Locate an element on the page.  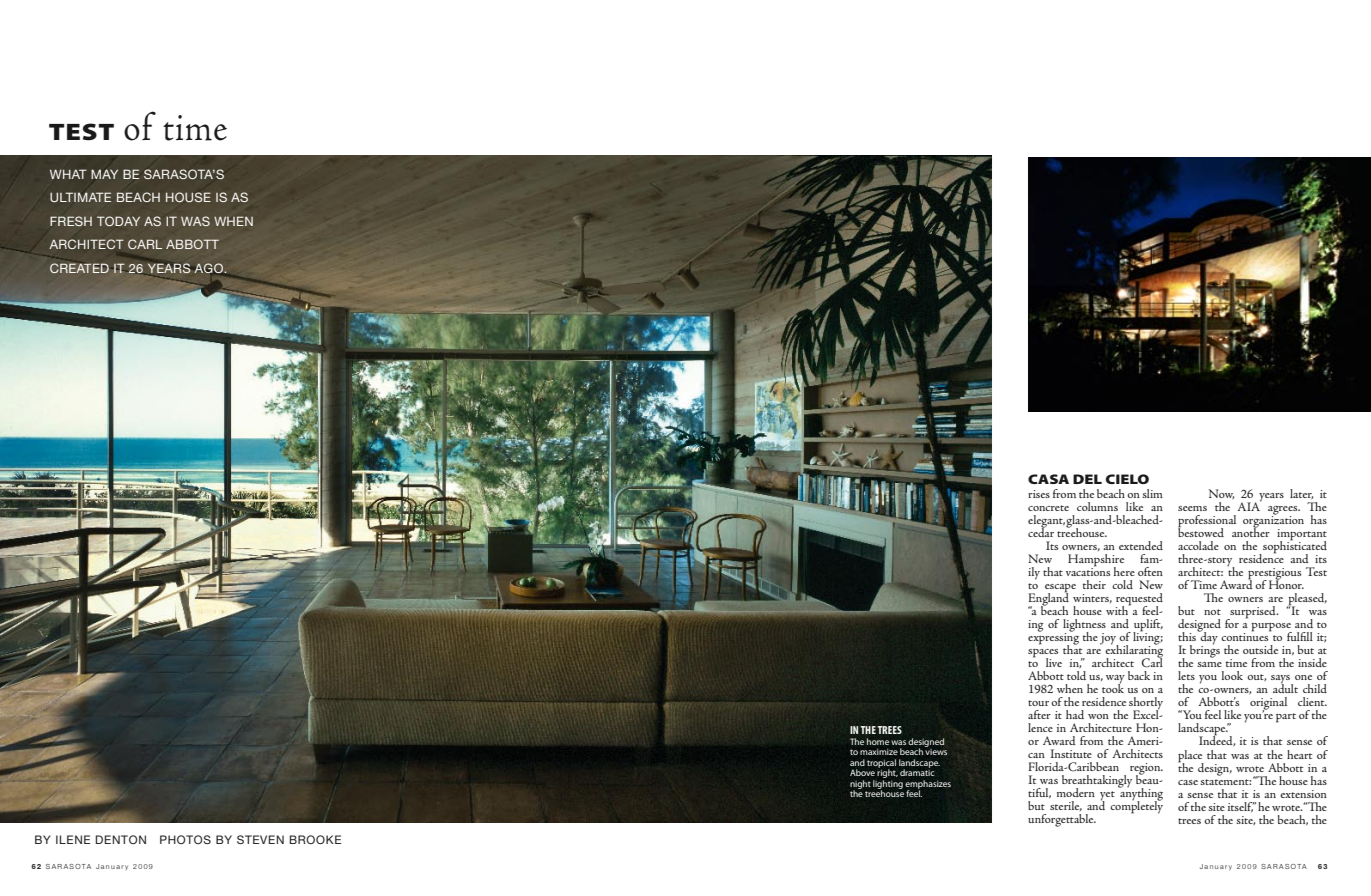
completely is located at coordinates (1136, 806).
